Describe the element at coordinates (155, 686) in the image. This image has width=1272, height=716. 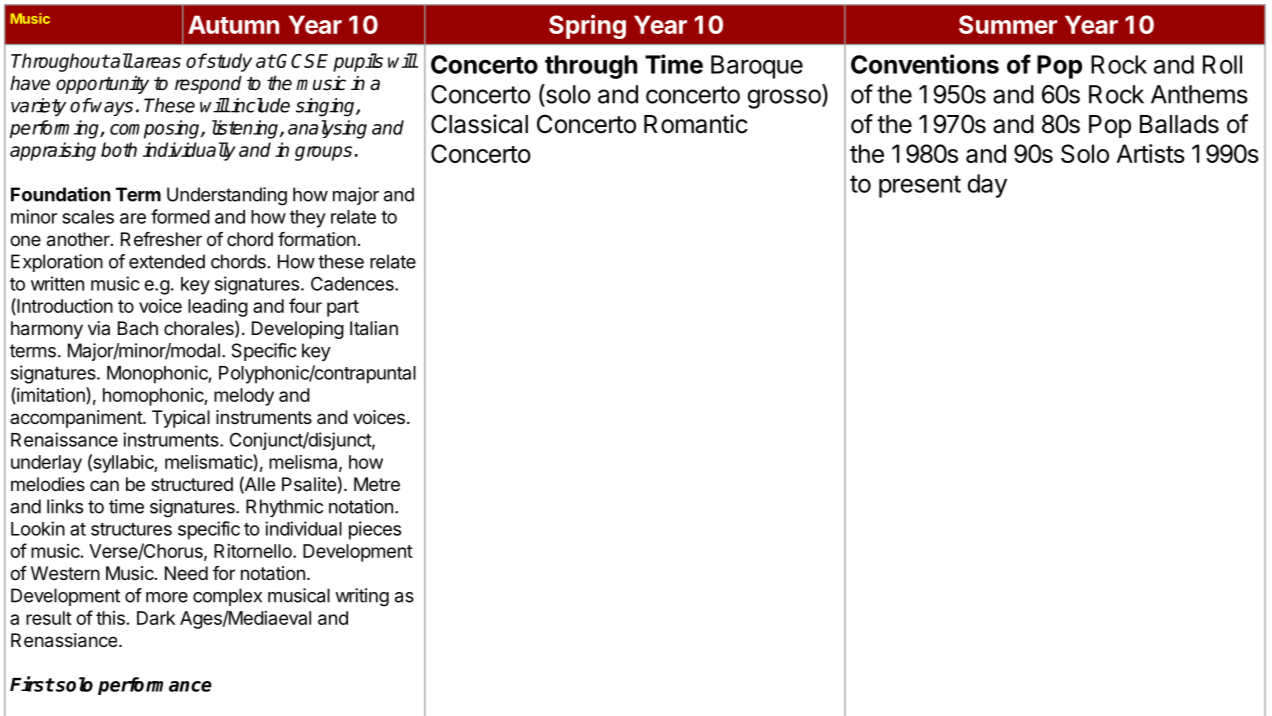
I see `performance` at that location.
